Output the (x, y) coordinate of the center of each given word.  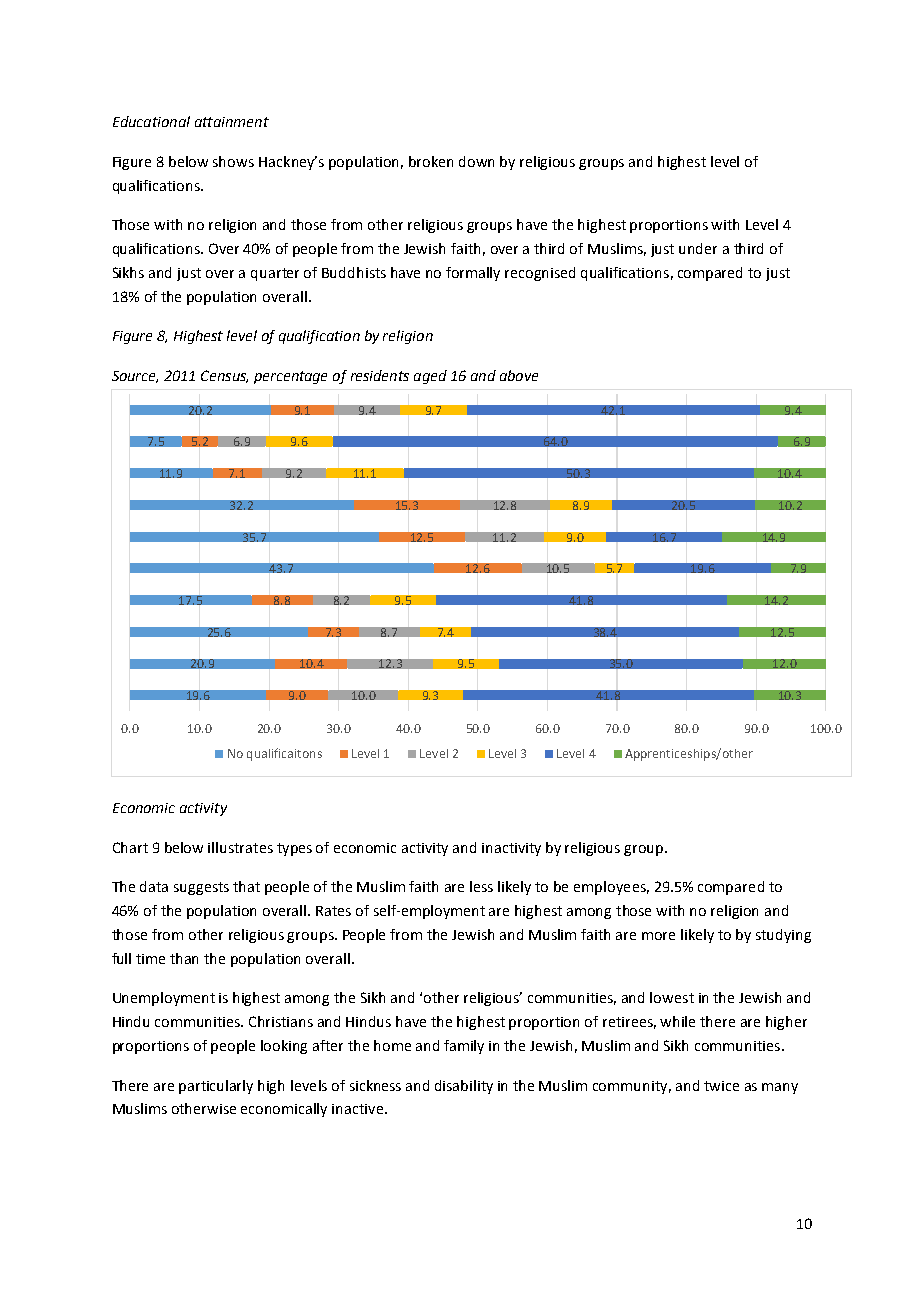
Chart (130, 847)
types (294, 849)
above (519, 375)
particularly (216, 1087)
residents (380, 375)
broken (431, 161)
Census (224, 376)
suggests (201, 888)
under (698, 248)
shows (233, 161)
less (481, 886)
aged (430, 377)
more (658, 936)
